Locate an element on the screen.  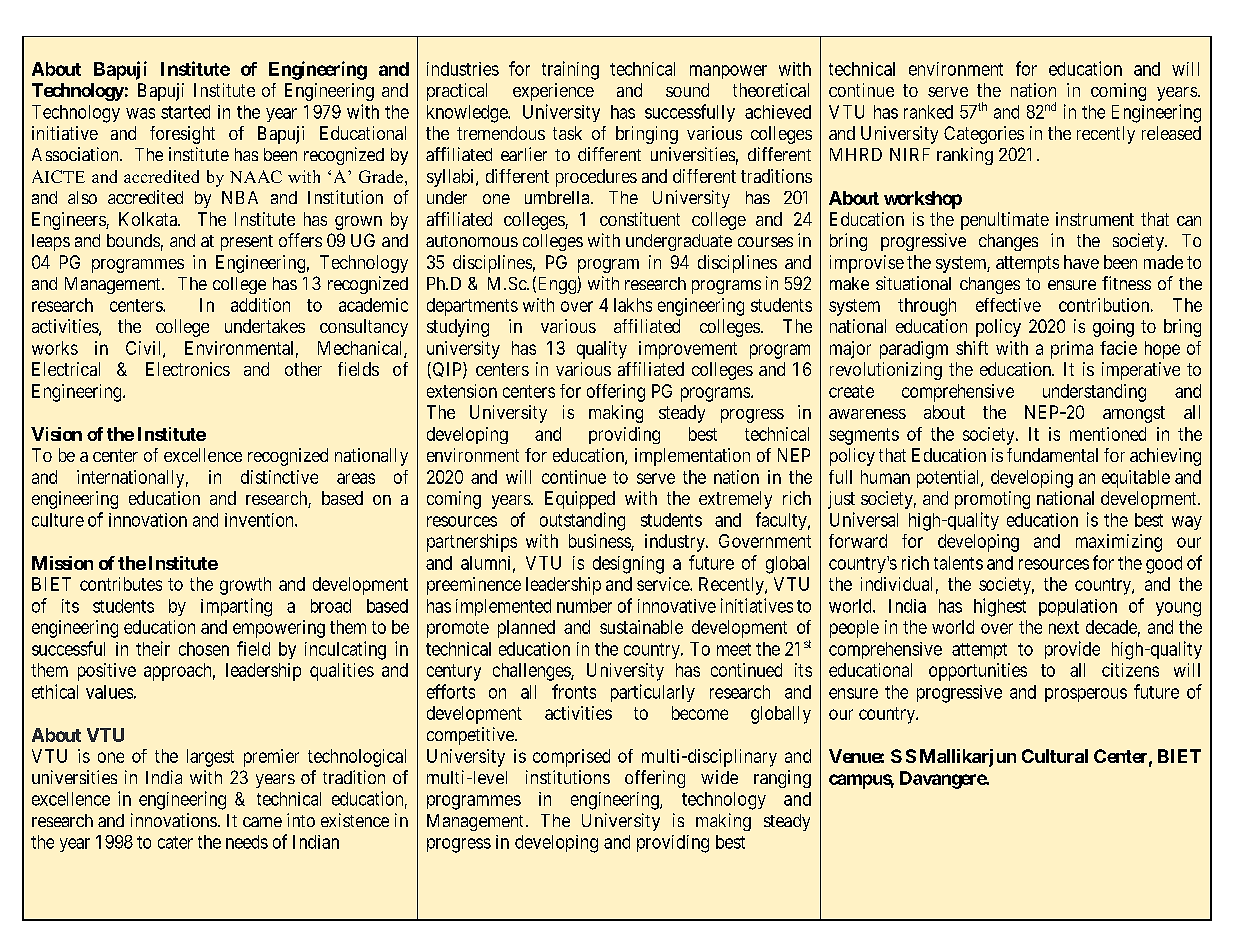
cater is located at coordinates (175, 842).
